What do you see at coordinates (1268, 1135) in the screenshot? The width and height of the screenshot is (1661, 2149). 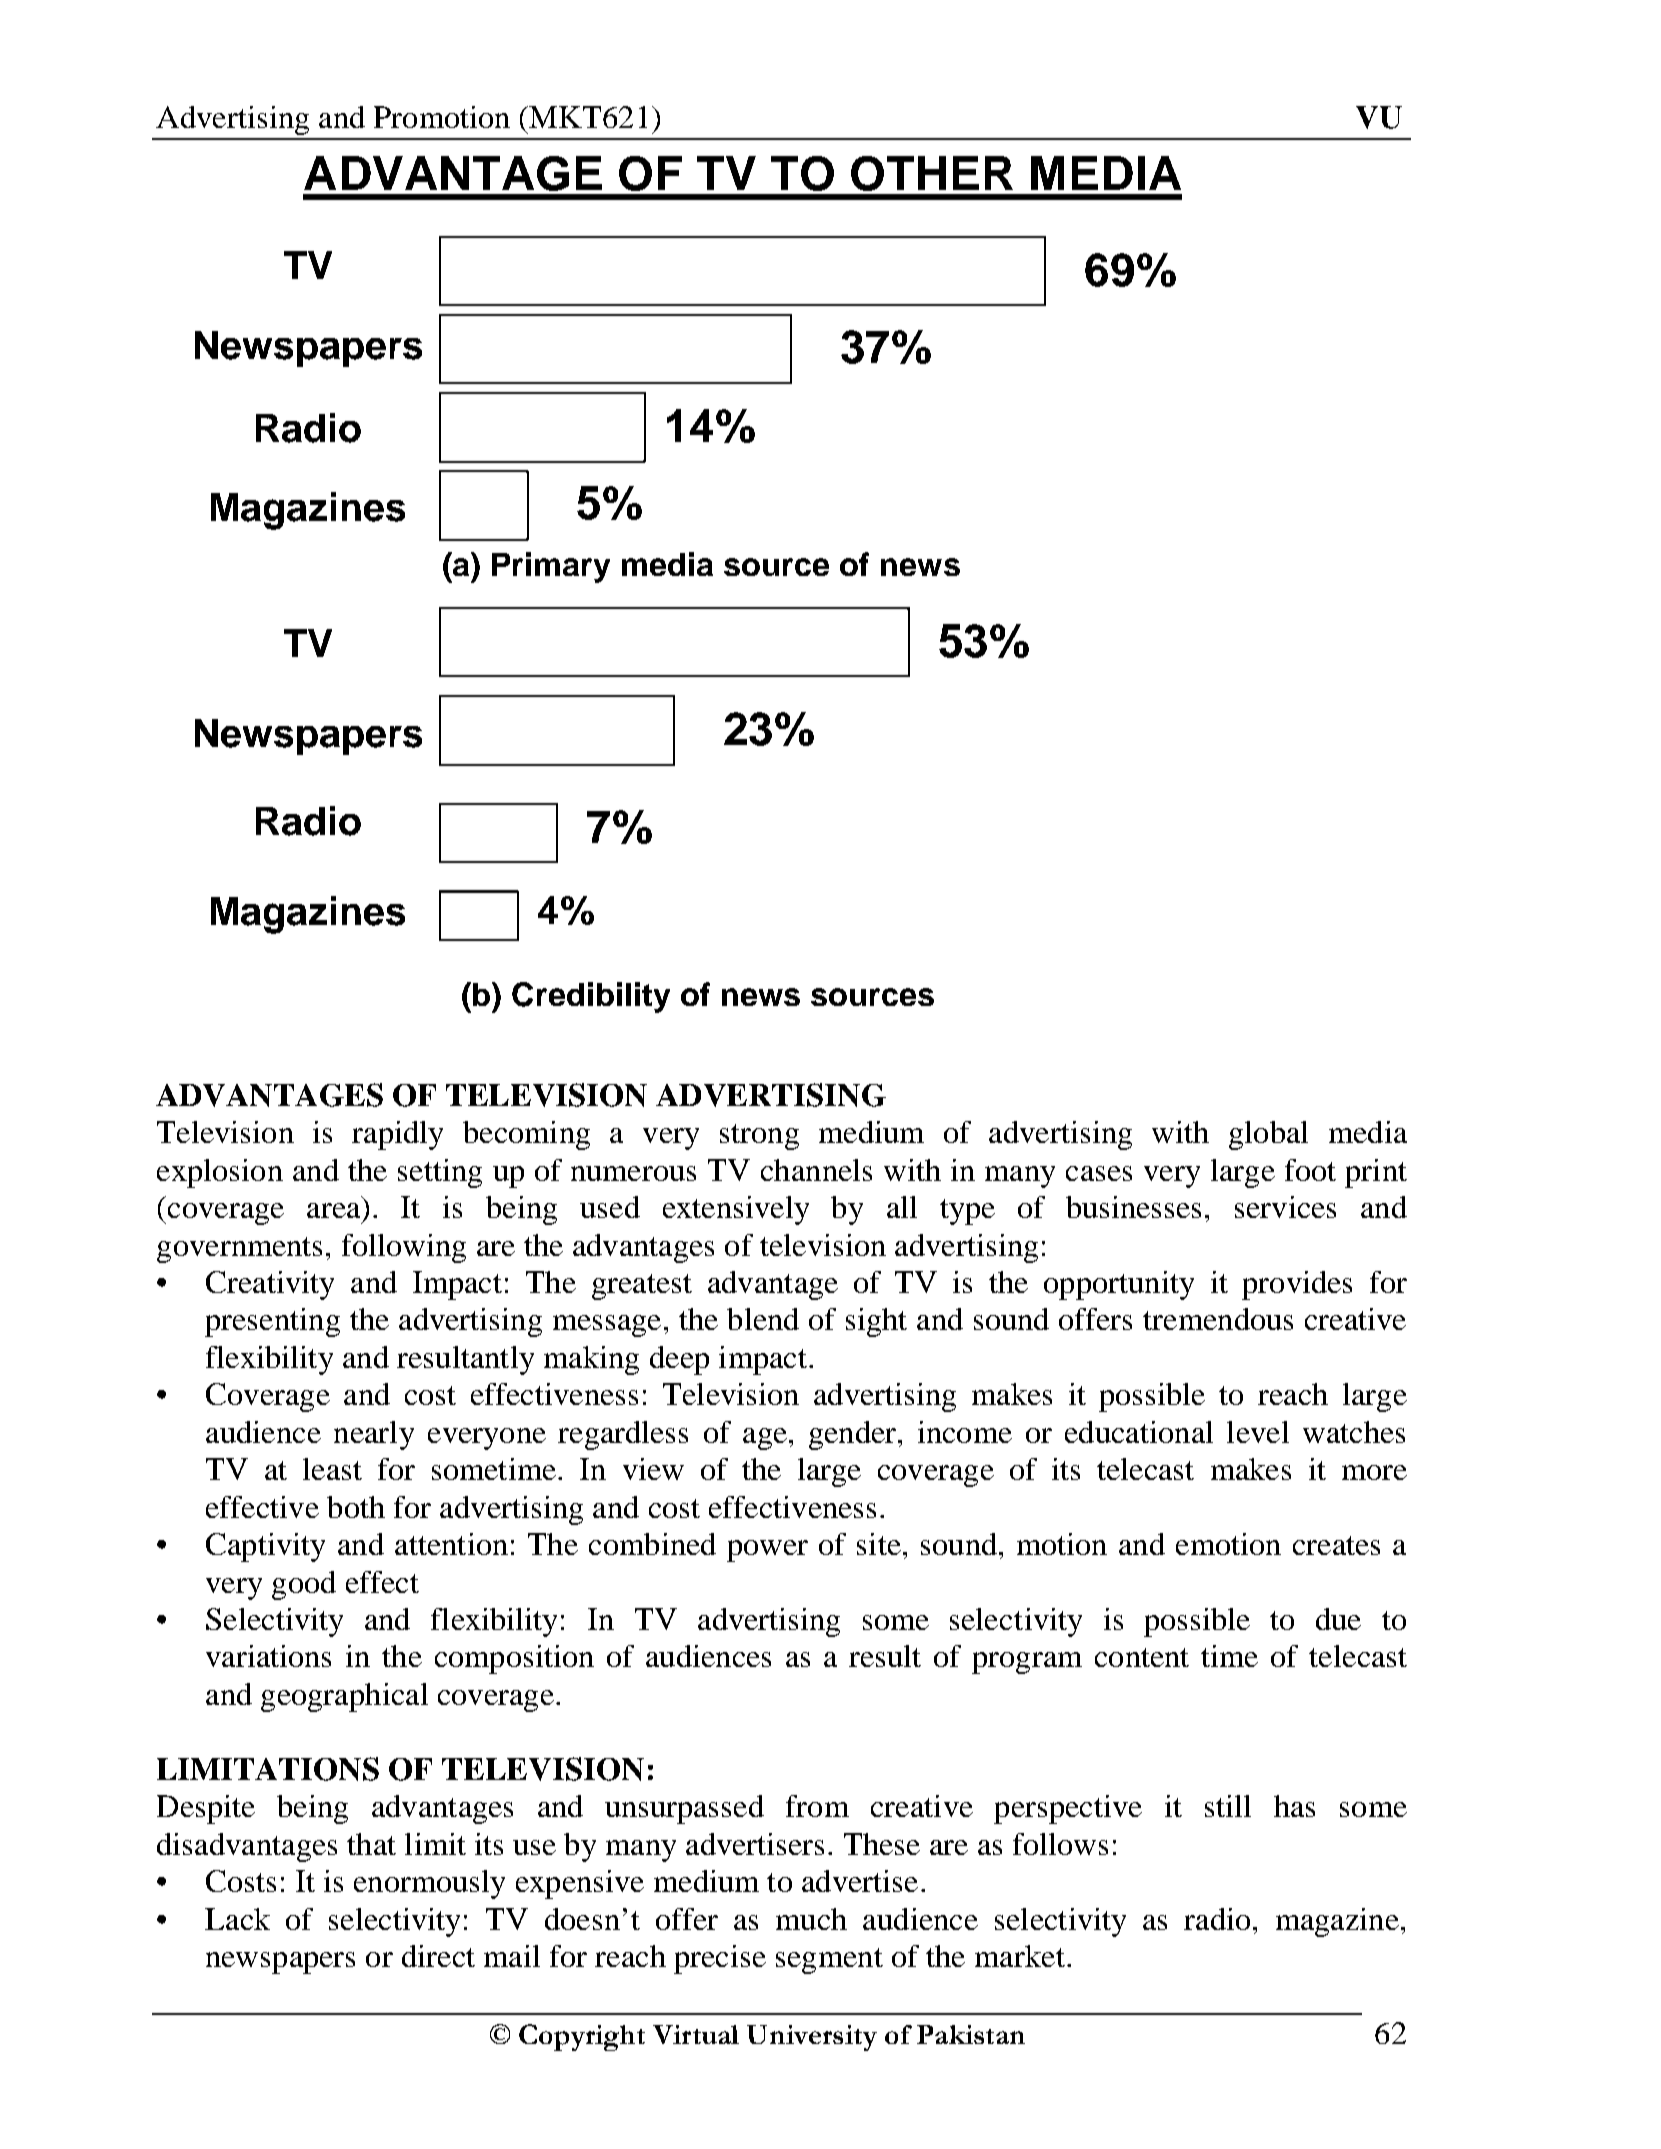 I see `global` at bounding box center [1268, 1135].
